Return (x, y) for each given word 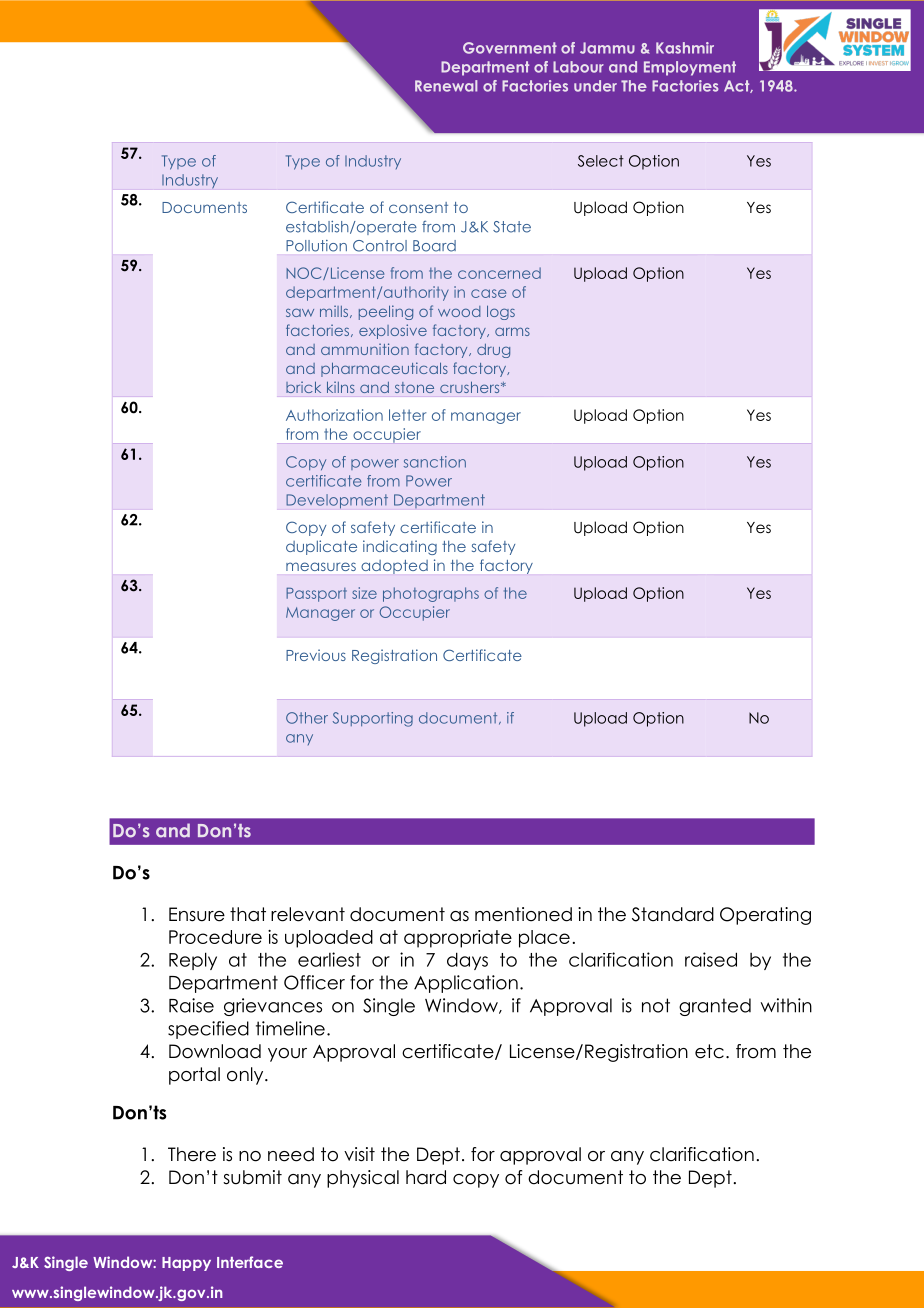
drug (493, 351)
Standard (673, 914)
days (467, 961)
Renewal (446, 86)
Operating (765, 916)
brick (303, 387)
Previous (316, 655)
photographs (431, 594)
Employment (690, 68)
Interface (250, 1262)
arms (512, 331)
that (248, 914)
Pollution (316, 246)
